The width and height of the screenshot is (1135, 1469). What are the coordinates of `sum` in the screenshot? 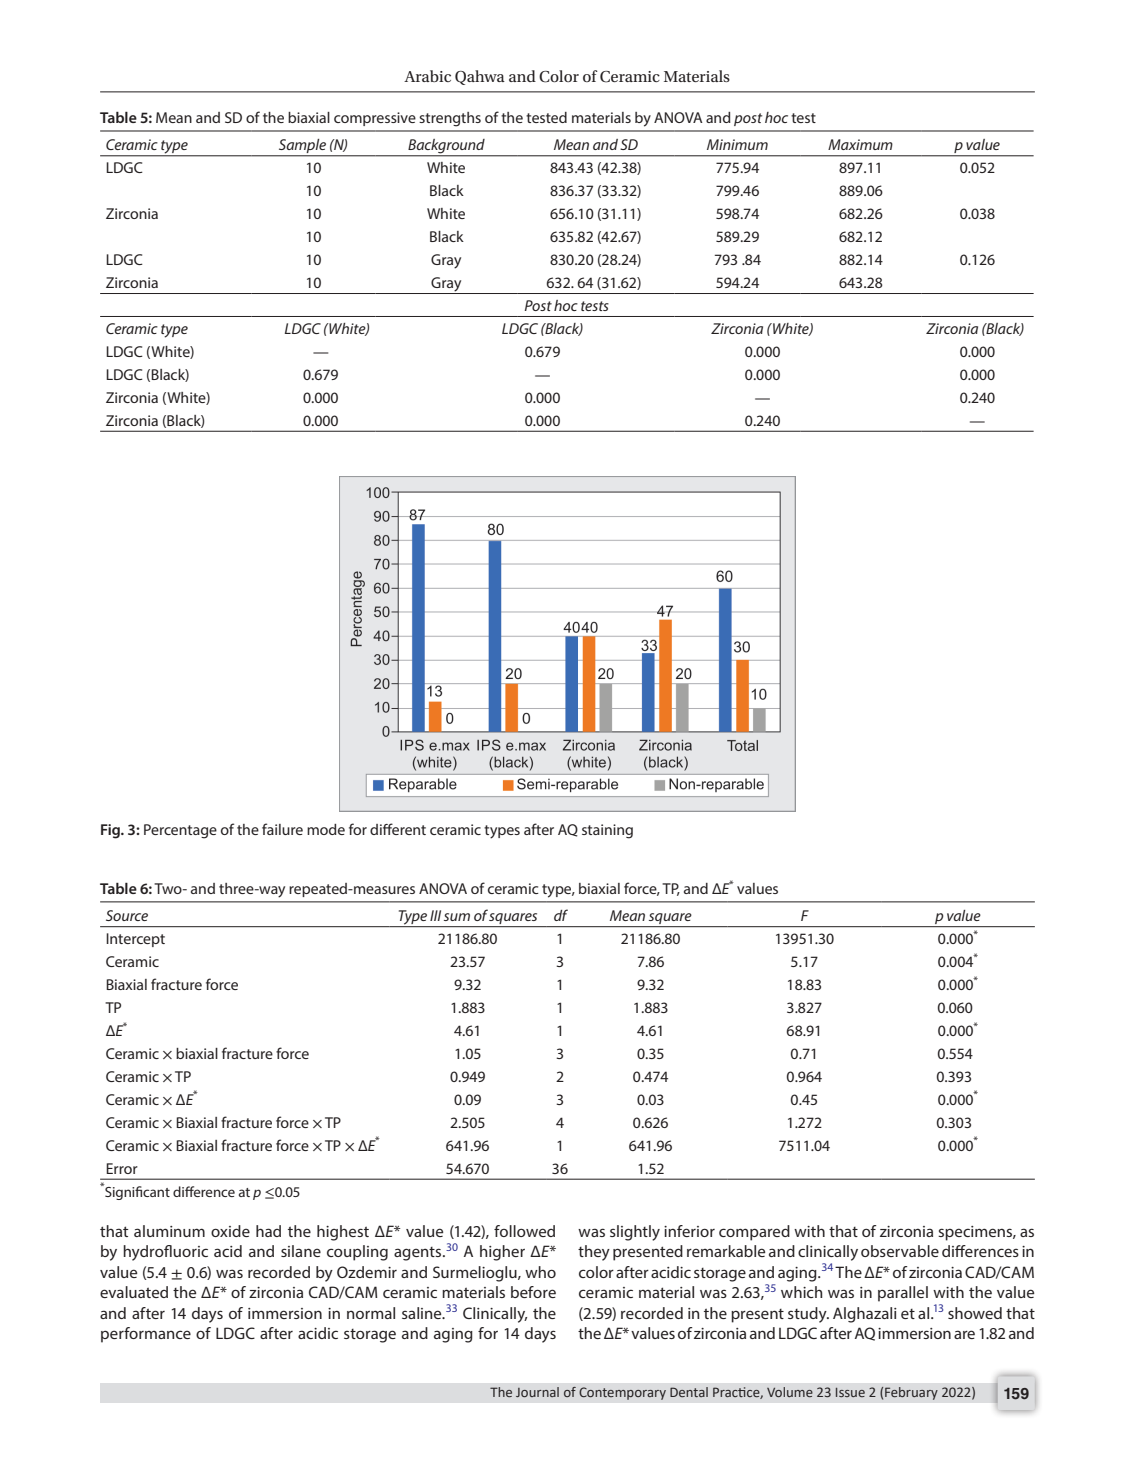 It's located at (457, 917).
